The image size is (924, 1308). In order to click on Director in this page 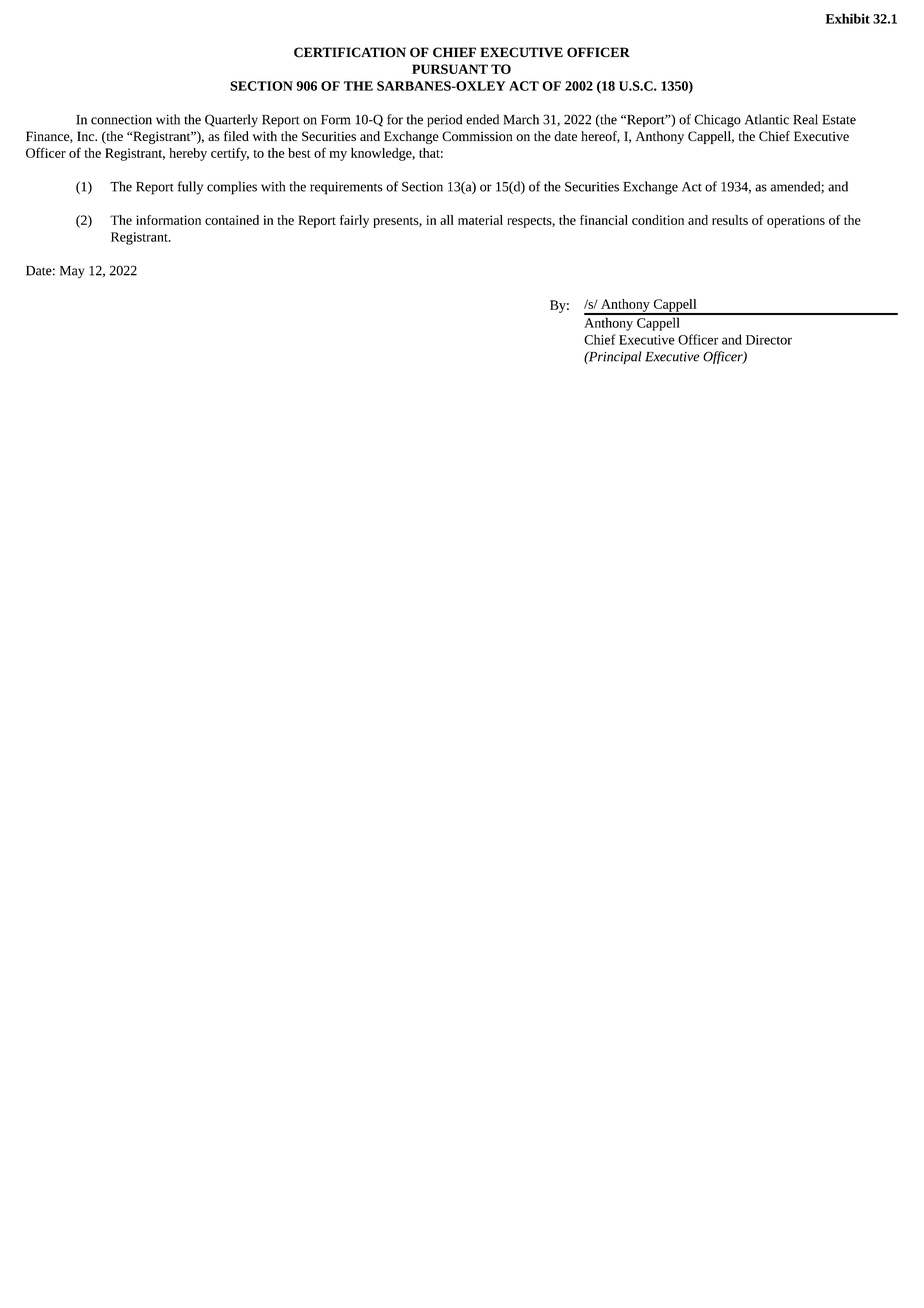, I will do `click(769, 340)`.
